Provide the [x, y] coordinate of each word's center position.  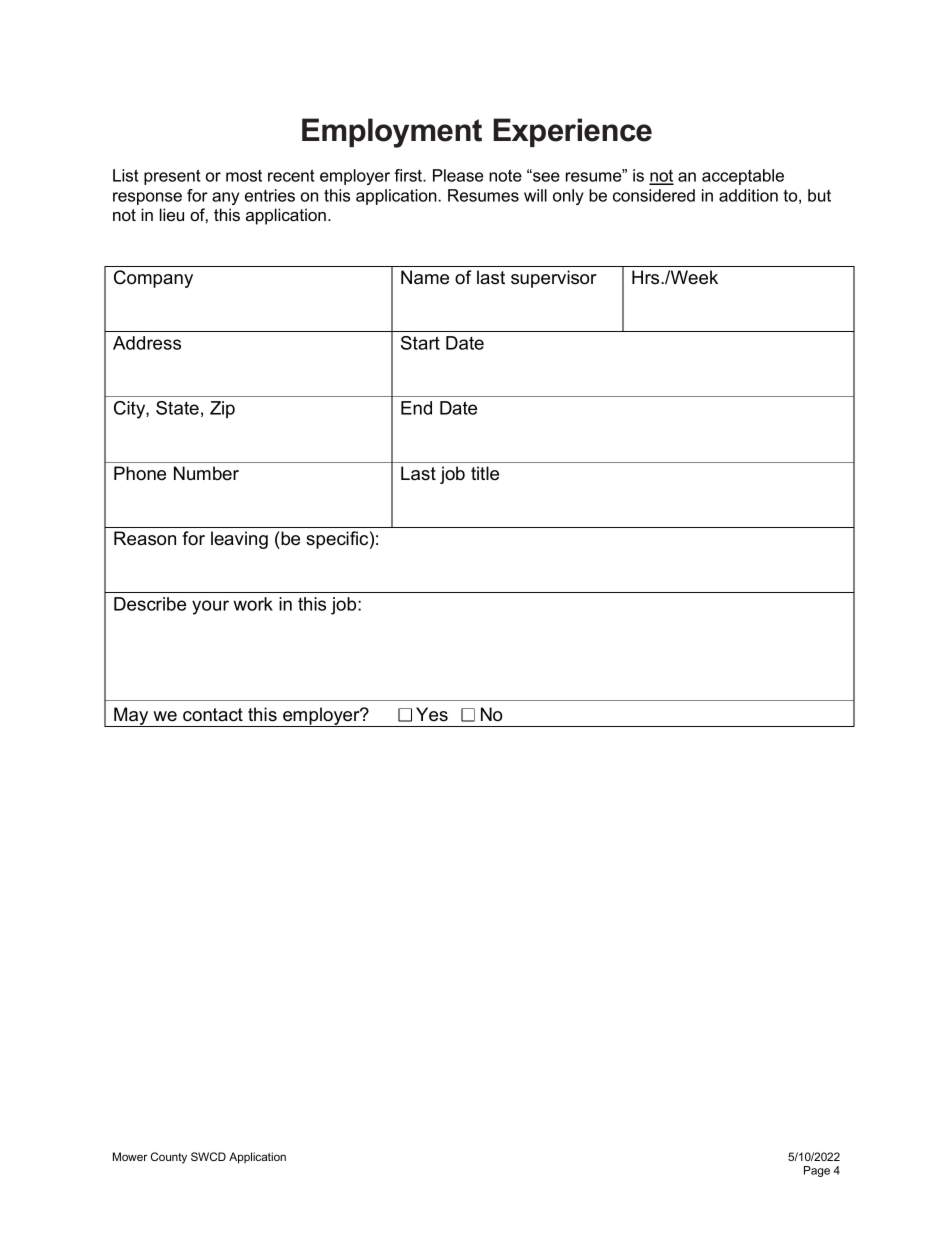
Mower [130, 1156]
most [244, 176]
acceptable [743, 177]
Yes [432, 714]
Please [458, 175]
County [169, 1158]
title [485, 473]
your [210, 607]
